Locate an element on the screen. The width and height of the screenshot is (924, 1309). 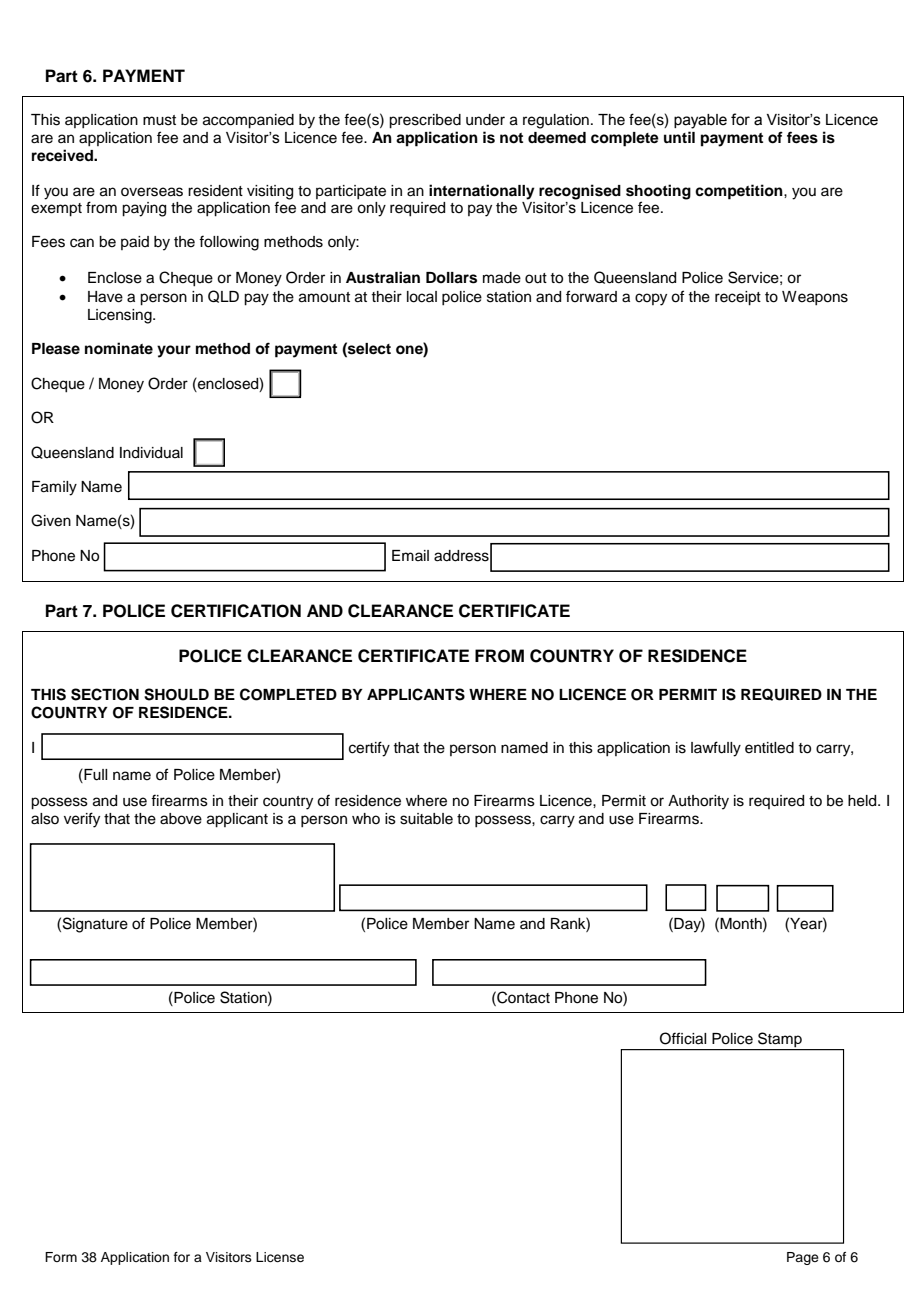
must is located at coordinates (159, 120).
